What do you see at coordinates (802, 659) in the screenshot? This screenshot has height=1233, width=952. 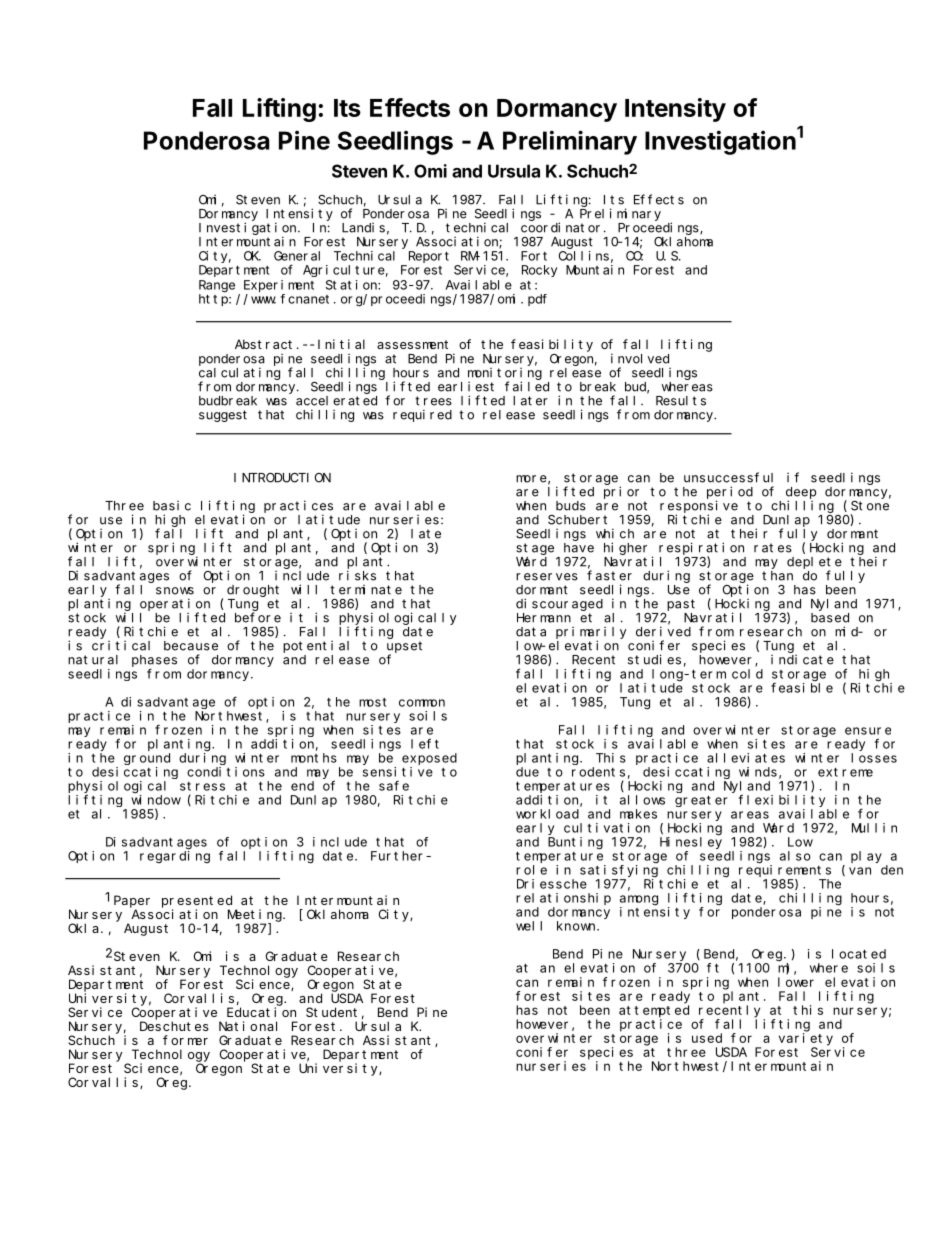 I see `indicate` at bounding box center [802, 659].
